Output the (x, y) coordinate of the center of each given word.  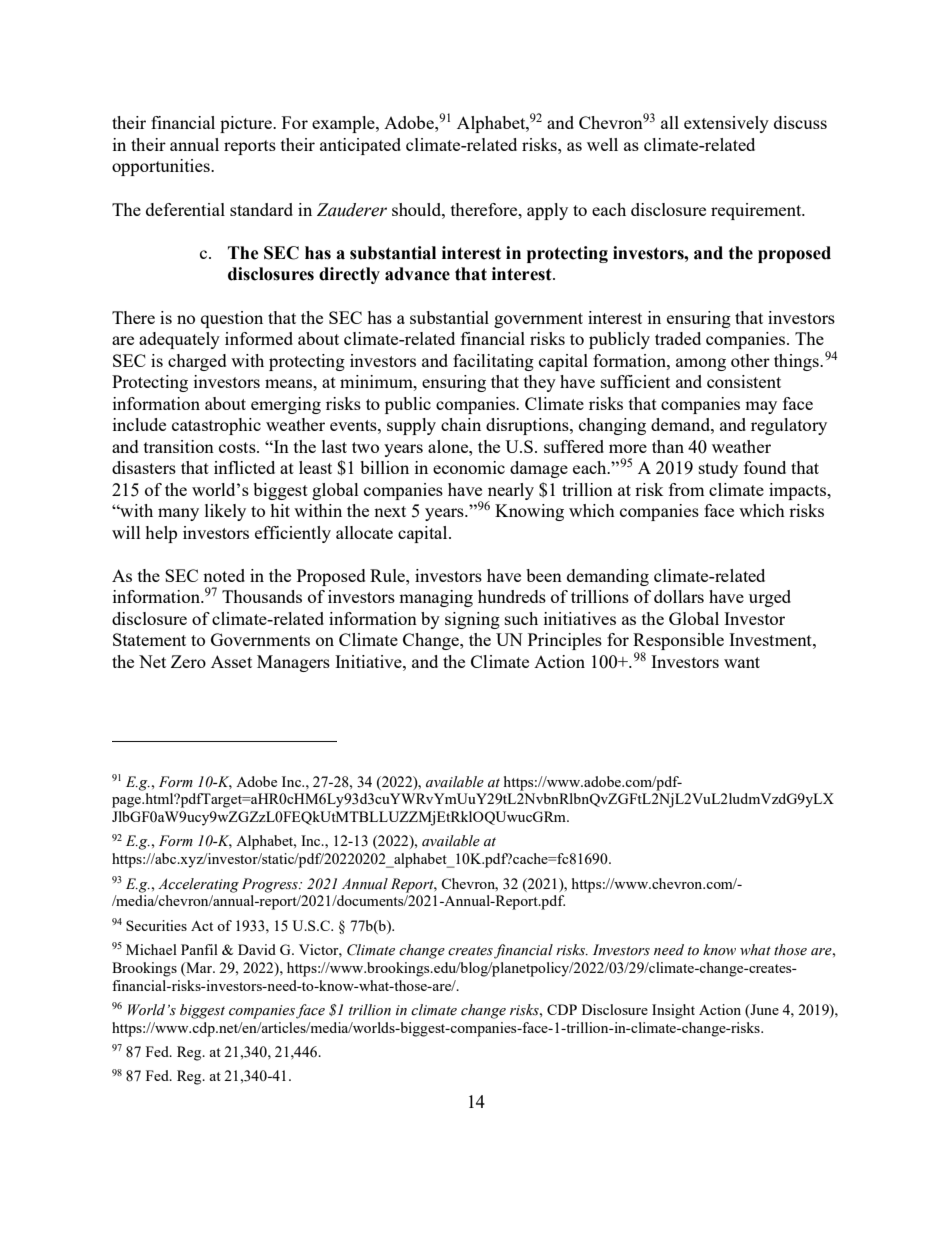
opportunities (162, 167)
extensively (726, 124)
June (763, 1010)
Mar (199, 967)
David (257, 949)
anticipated (360, 146)
